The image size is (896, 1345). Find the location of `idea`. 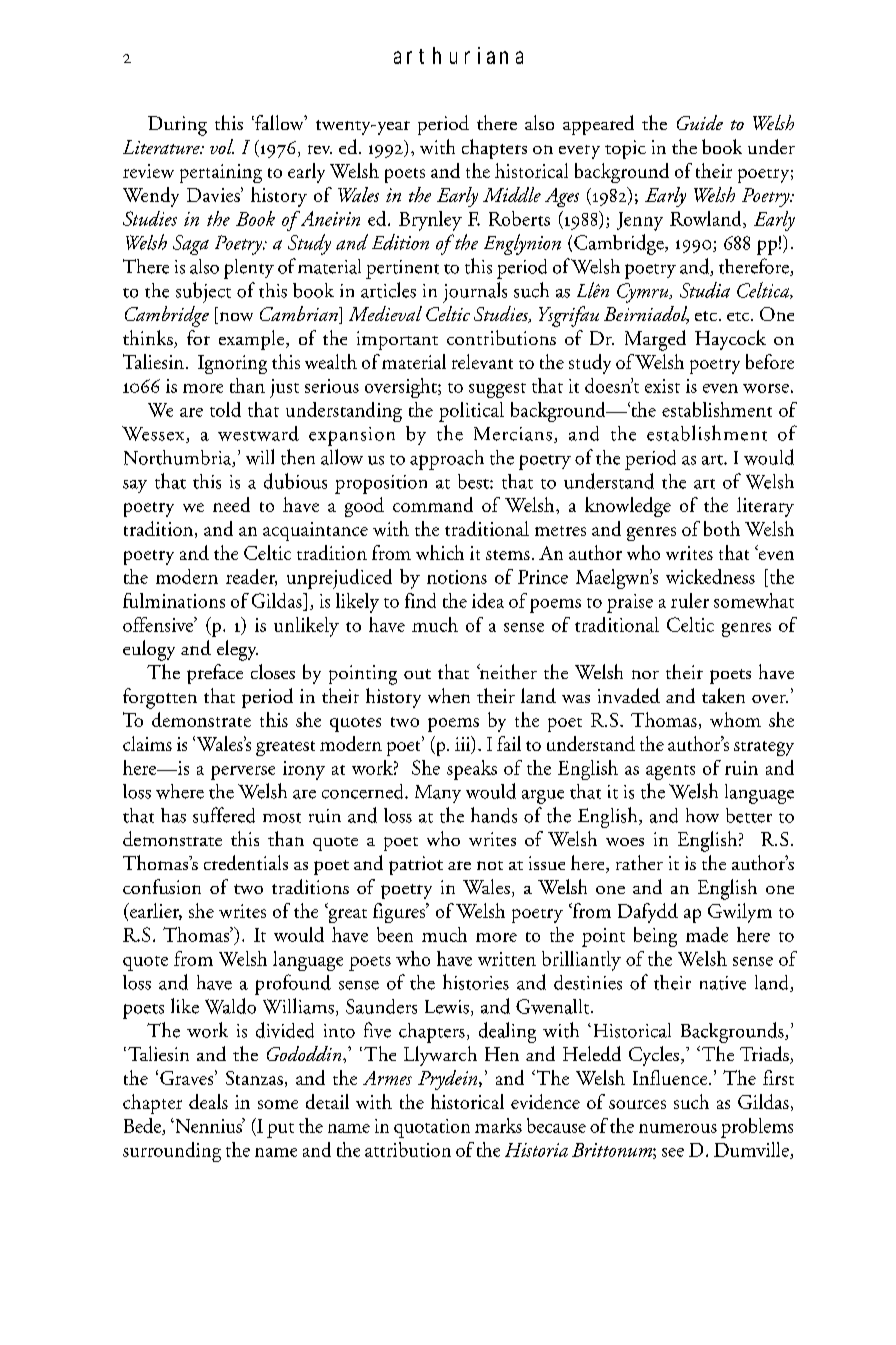

idea is located at coordinates (488, 600).
